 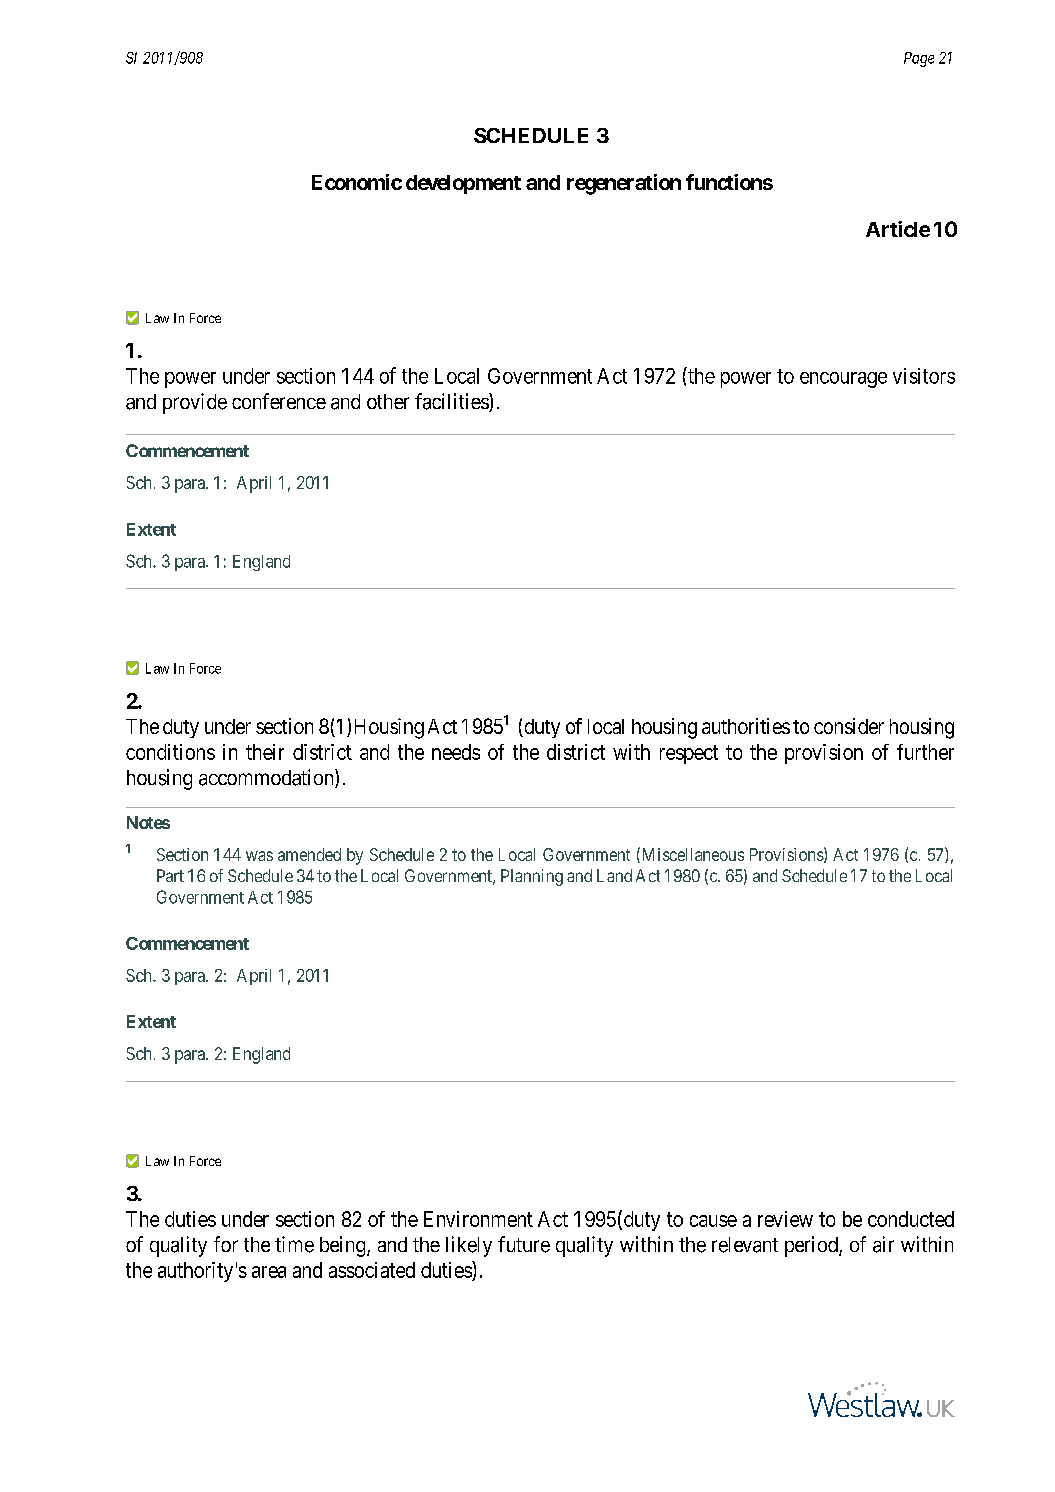 What do you see at coordinates (532, 877) in the screenshot?
I see `Planning` at bounding box center [532, 877].
